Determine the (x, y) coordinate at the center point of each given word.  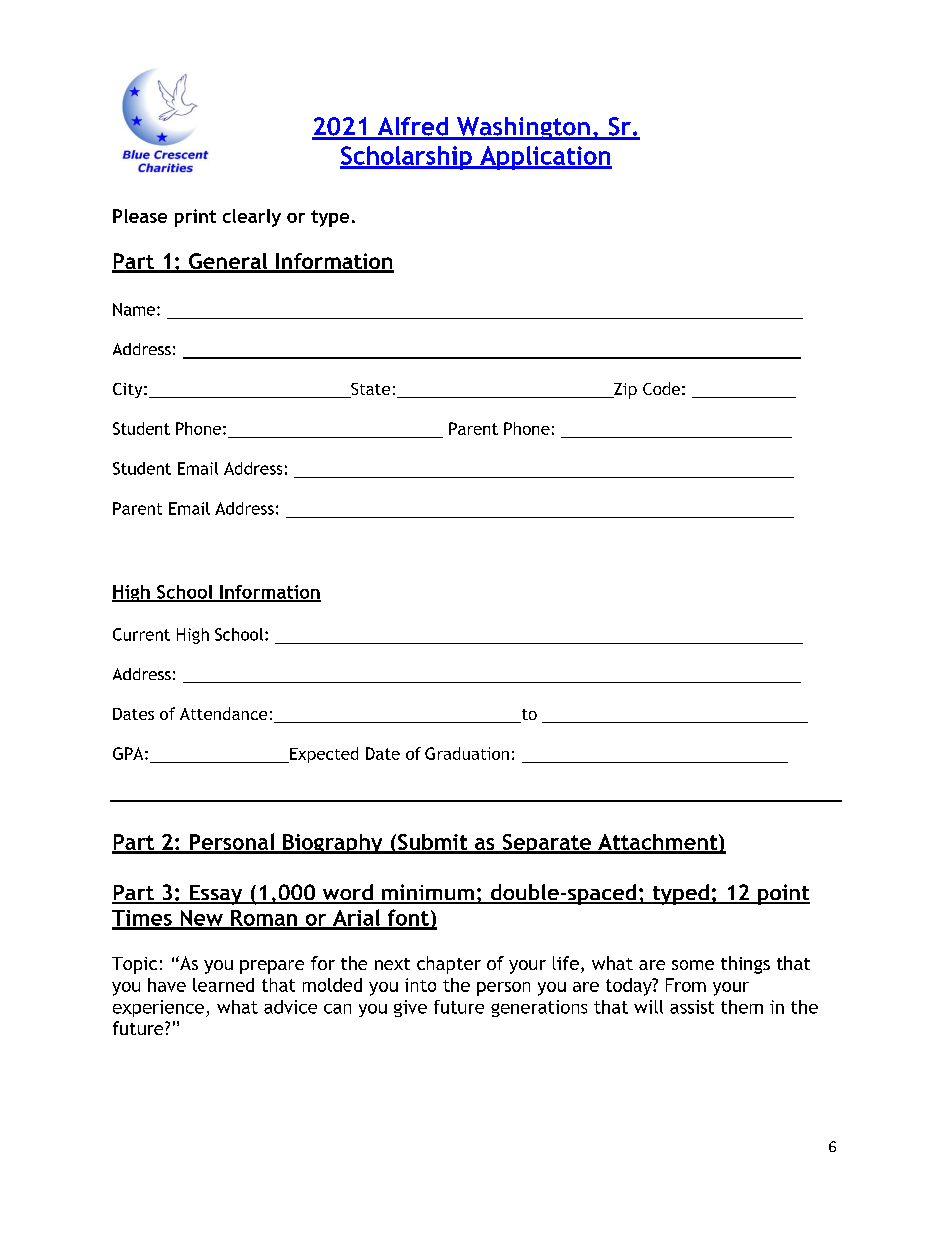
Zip (624, 391)
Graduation (467, 753)
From (686, 985)
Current (141, 634)
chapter (449, 965)
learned (223, 985)
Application (545, 158)
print (195, 218)
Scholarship (407, 158)
